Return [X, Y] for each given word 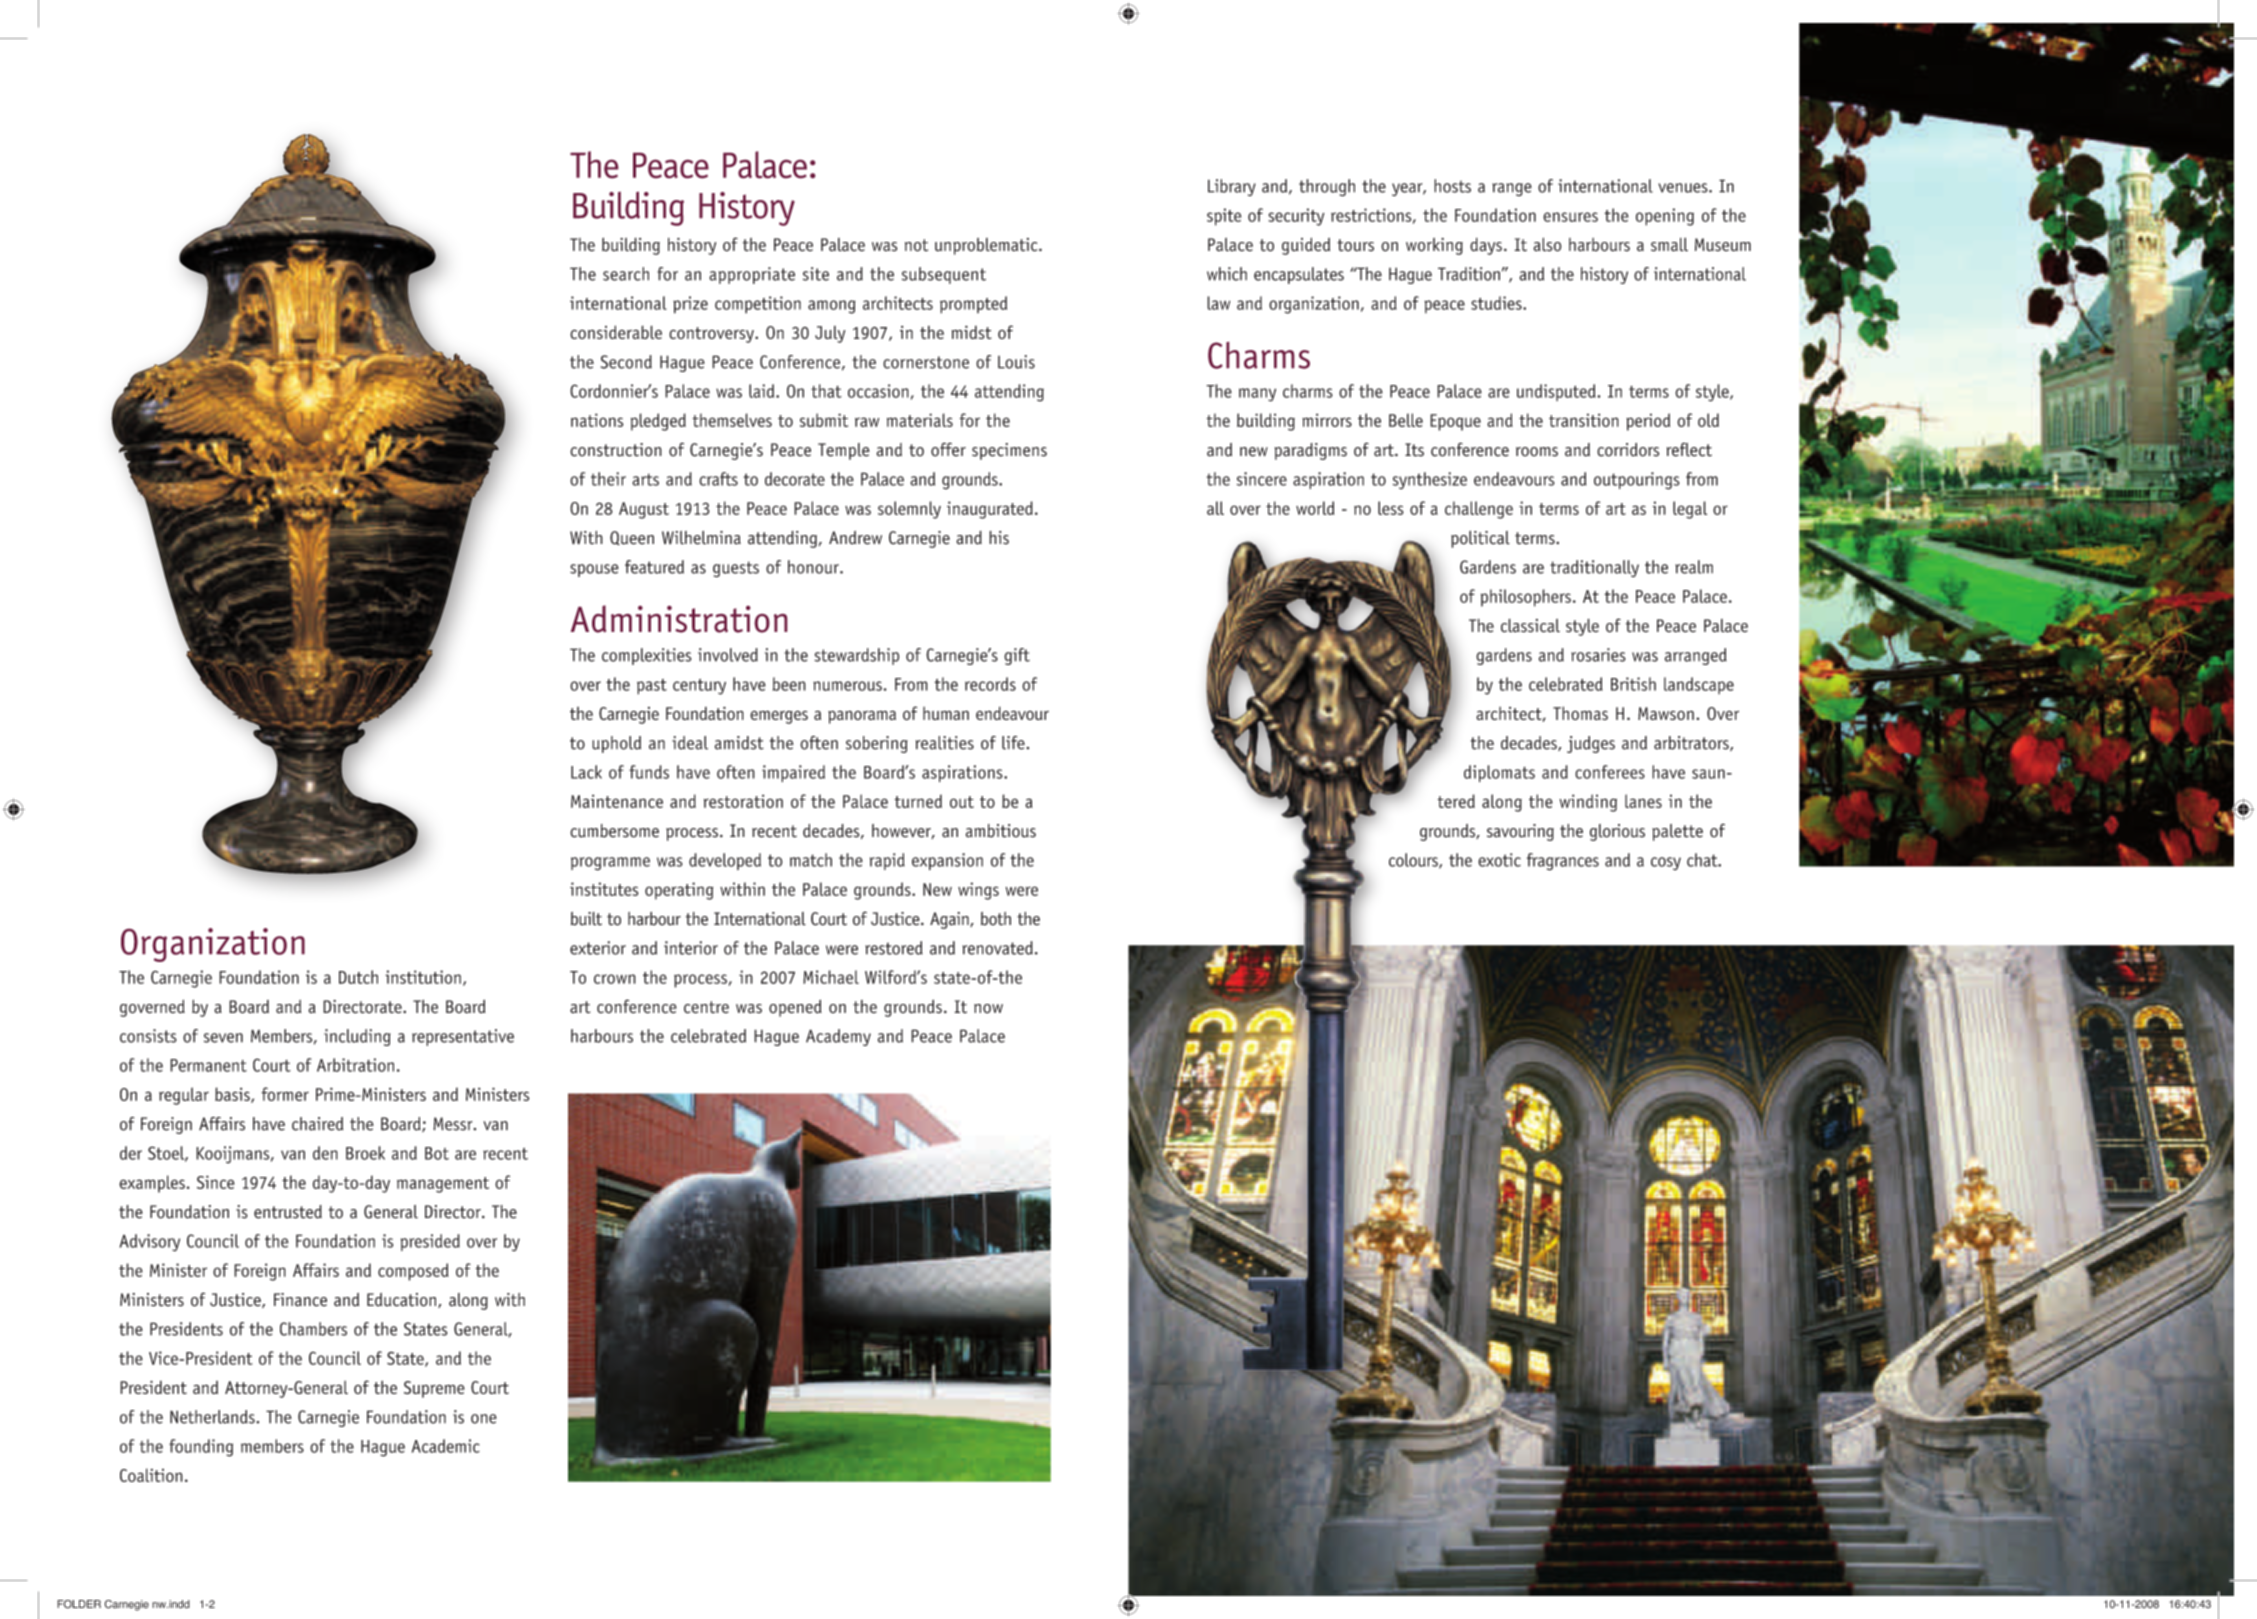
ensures [1570, 217]
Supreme [434, 1389]
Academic [446, 1446]
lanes [1643, 801]
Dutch [358, 977]
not [916, 245]
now [988, 1009]
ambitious [1001, 831]
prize [690, 305]
